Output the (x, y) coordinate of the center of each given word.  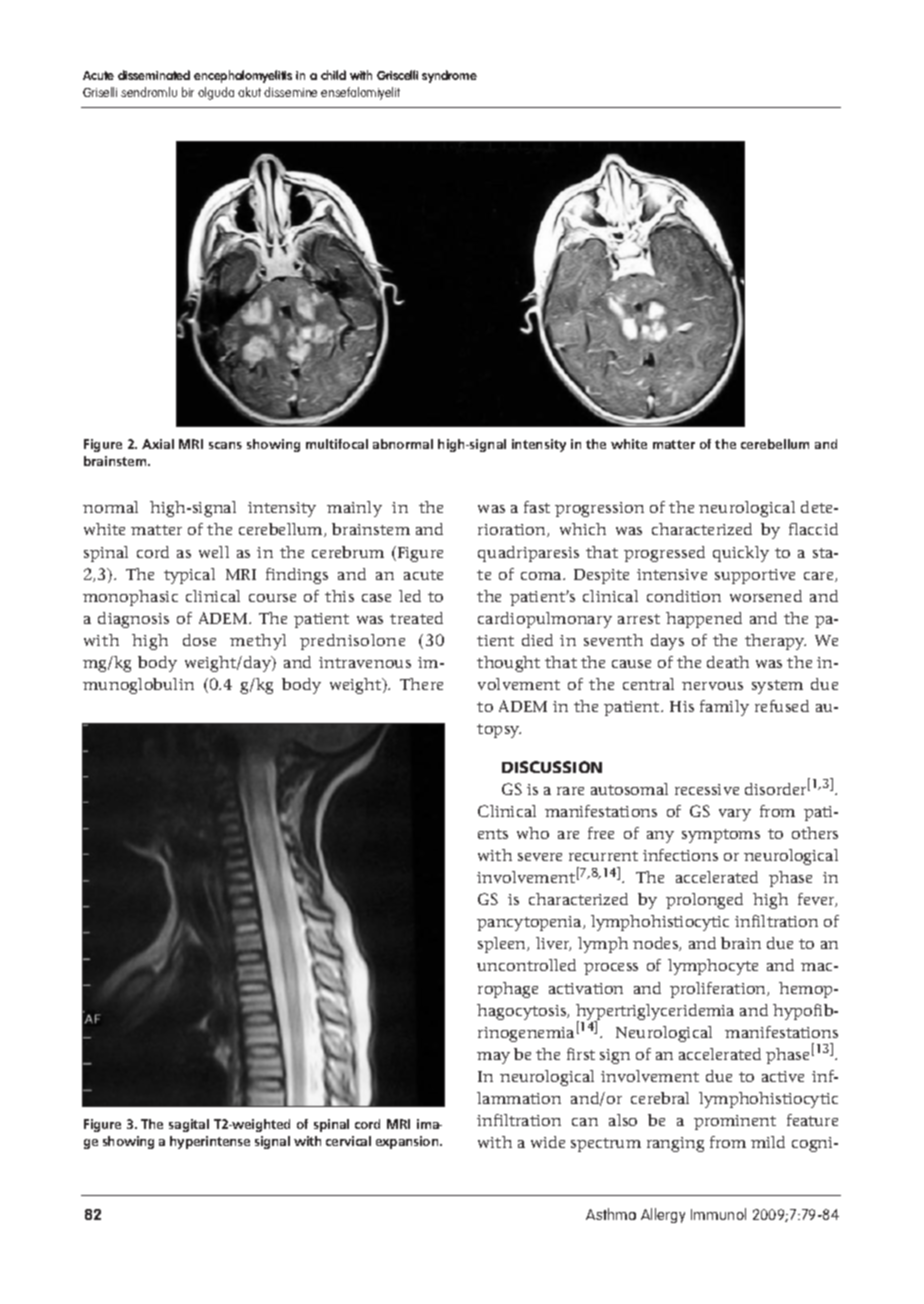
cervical (348, 1141)
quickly (741, 554)
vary (735, 815)
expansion (408, 1142)
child (333, 75)
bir (188, 92)
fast (537, 507)
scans (225, 445)
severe (540, 857)
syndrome (449, 76)
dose (199, 640)
